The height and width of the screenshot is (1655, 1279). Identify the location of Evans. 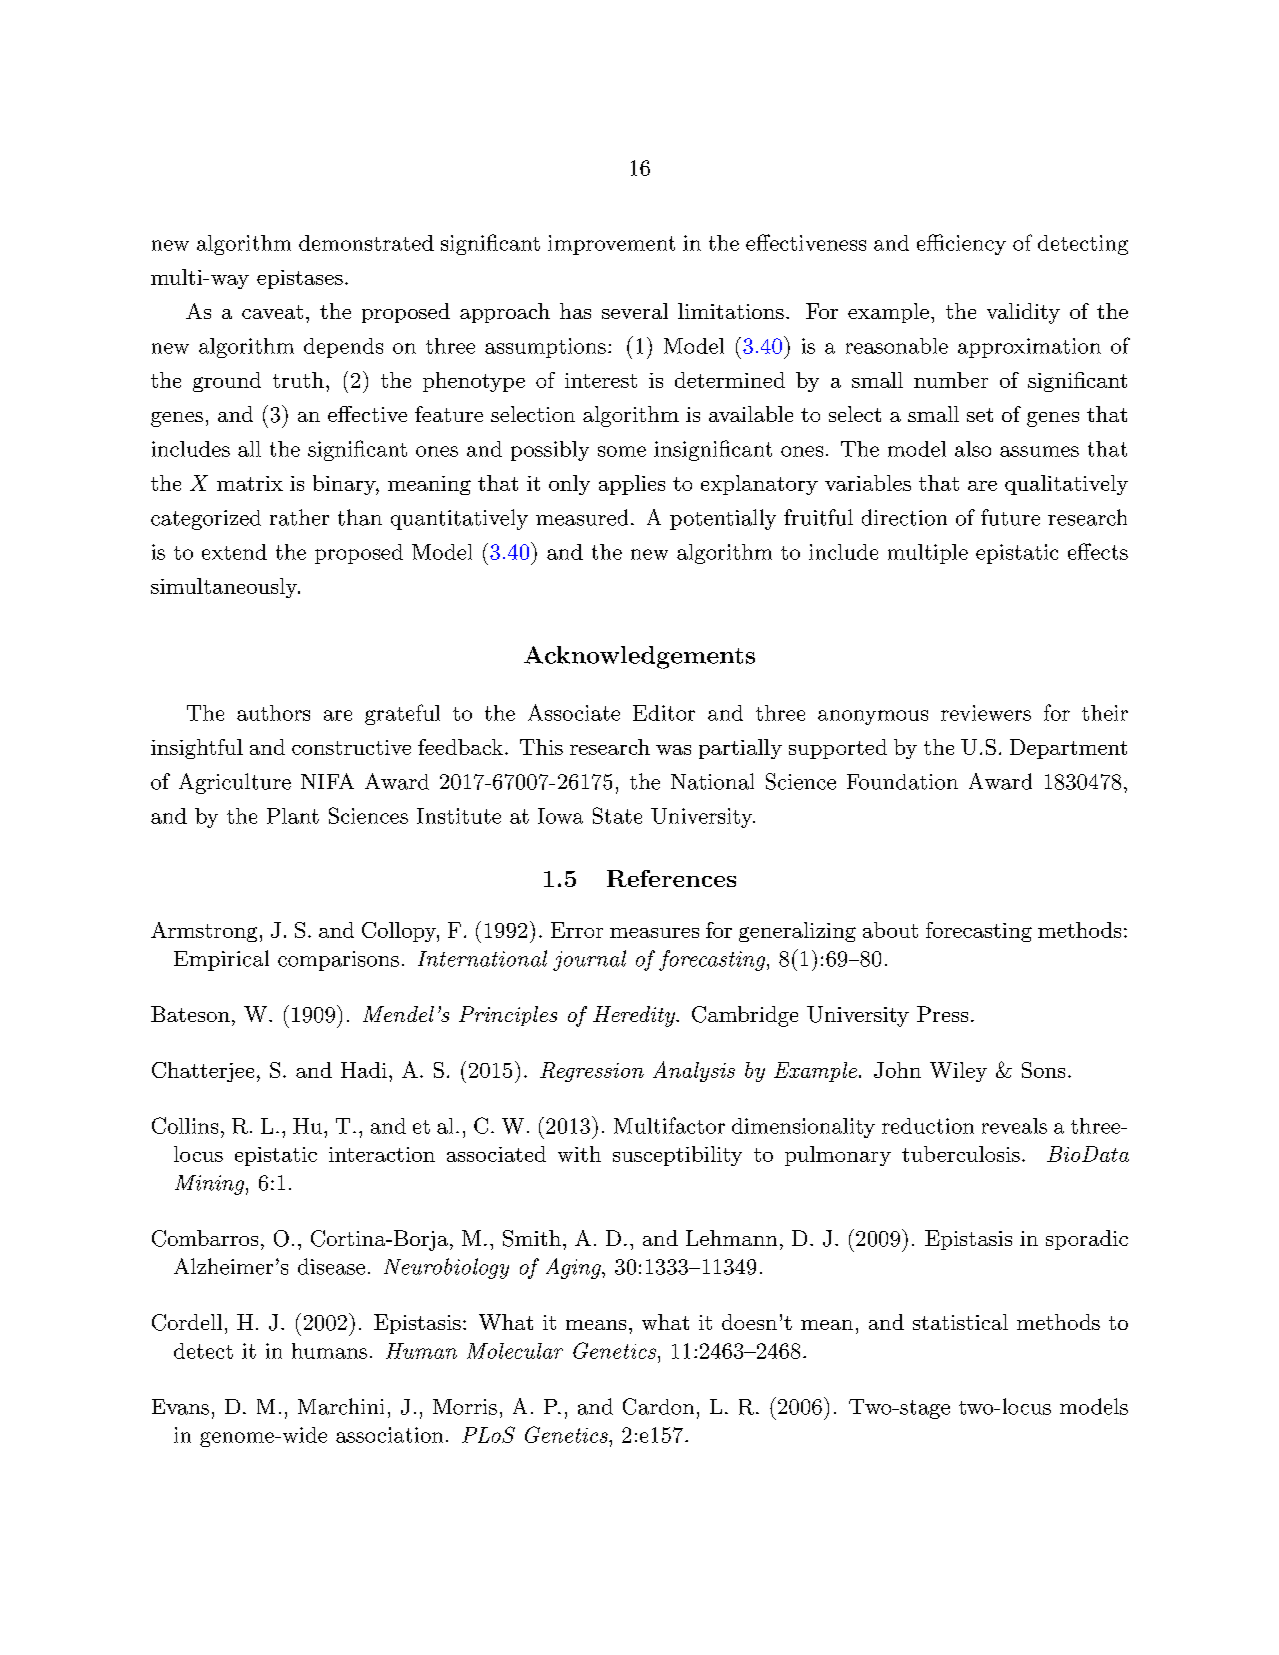
(180, 1407).
